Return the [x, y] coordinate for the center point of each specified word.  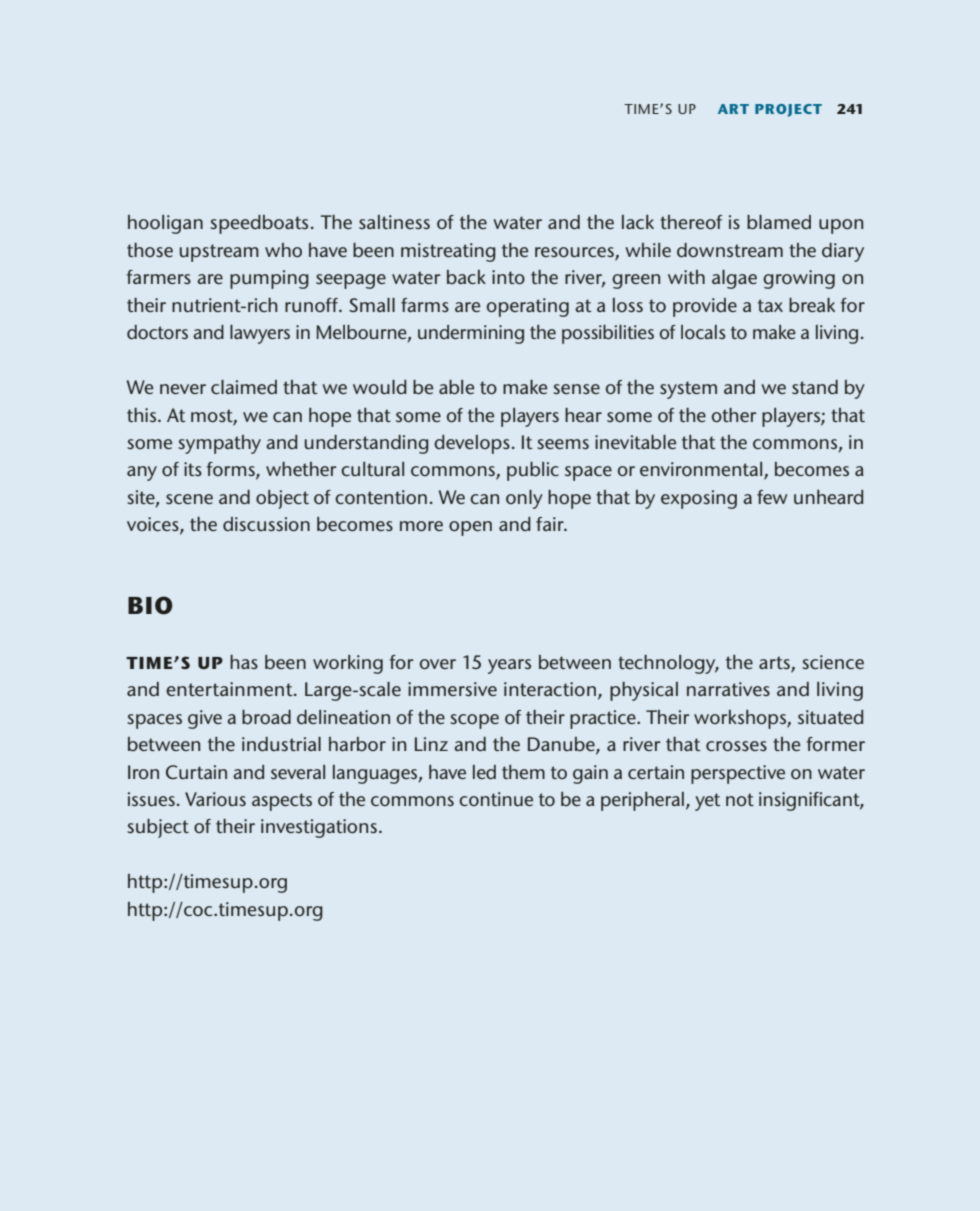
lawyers [260, 334]
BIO [150, 605]
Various [215, 799]
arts [774, 662]
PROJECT [788, 110]
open [470, 528]
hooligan [165, 224]
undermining [471, 334]
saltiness [394, 222]
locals [703, 332]
